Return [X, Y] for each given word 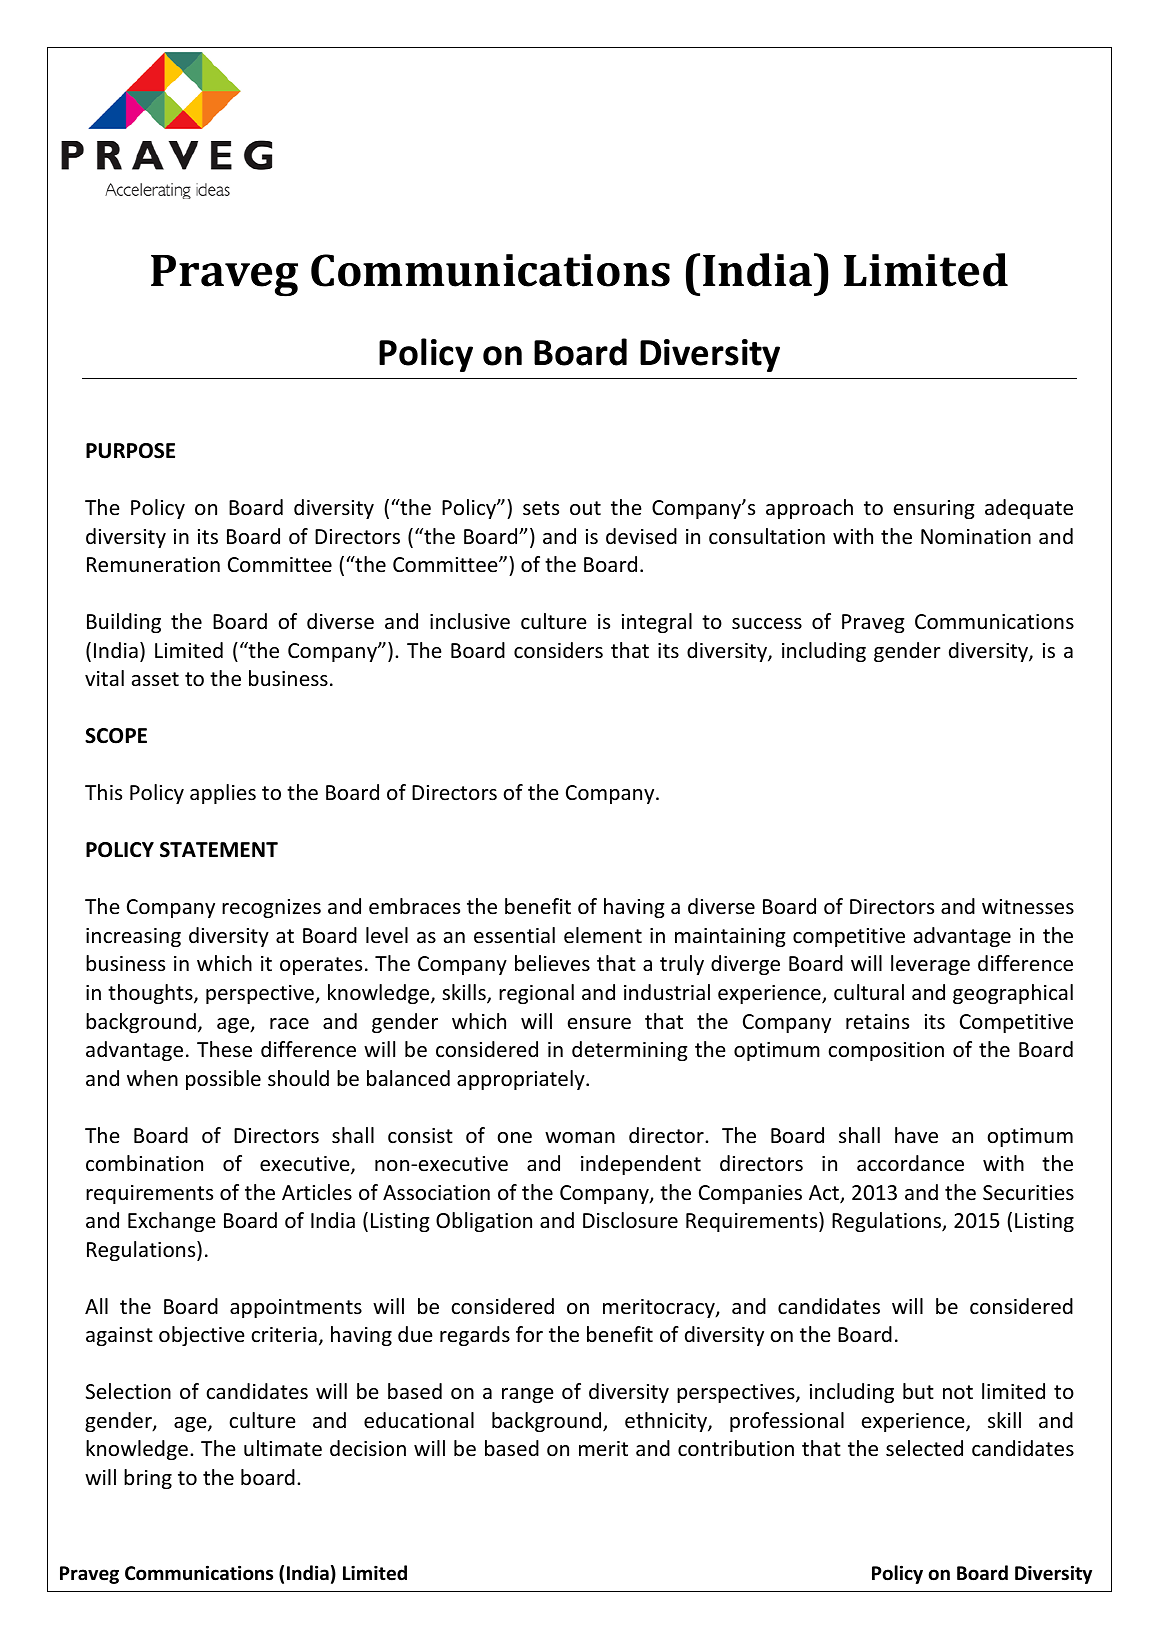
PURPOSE [130, 451]
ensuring [934, 509]
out [585, 508]
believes [552, 963]
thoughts [151, 994]
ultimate [283, 1448]
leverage [930, 965]
